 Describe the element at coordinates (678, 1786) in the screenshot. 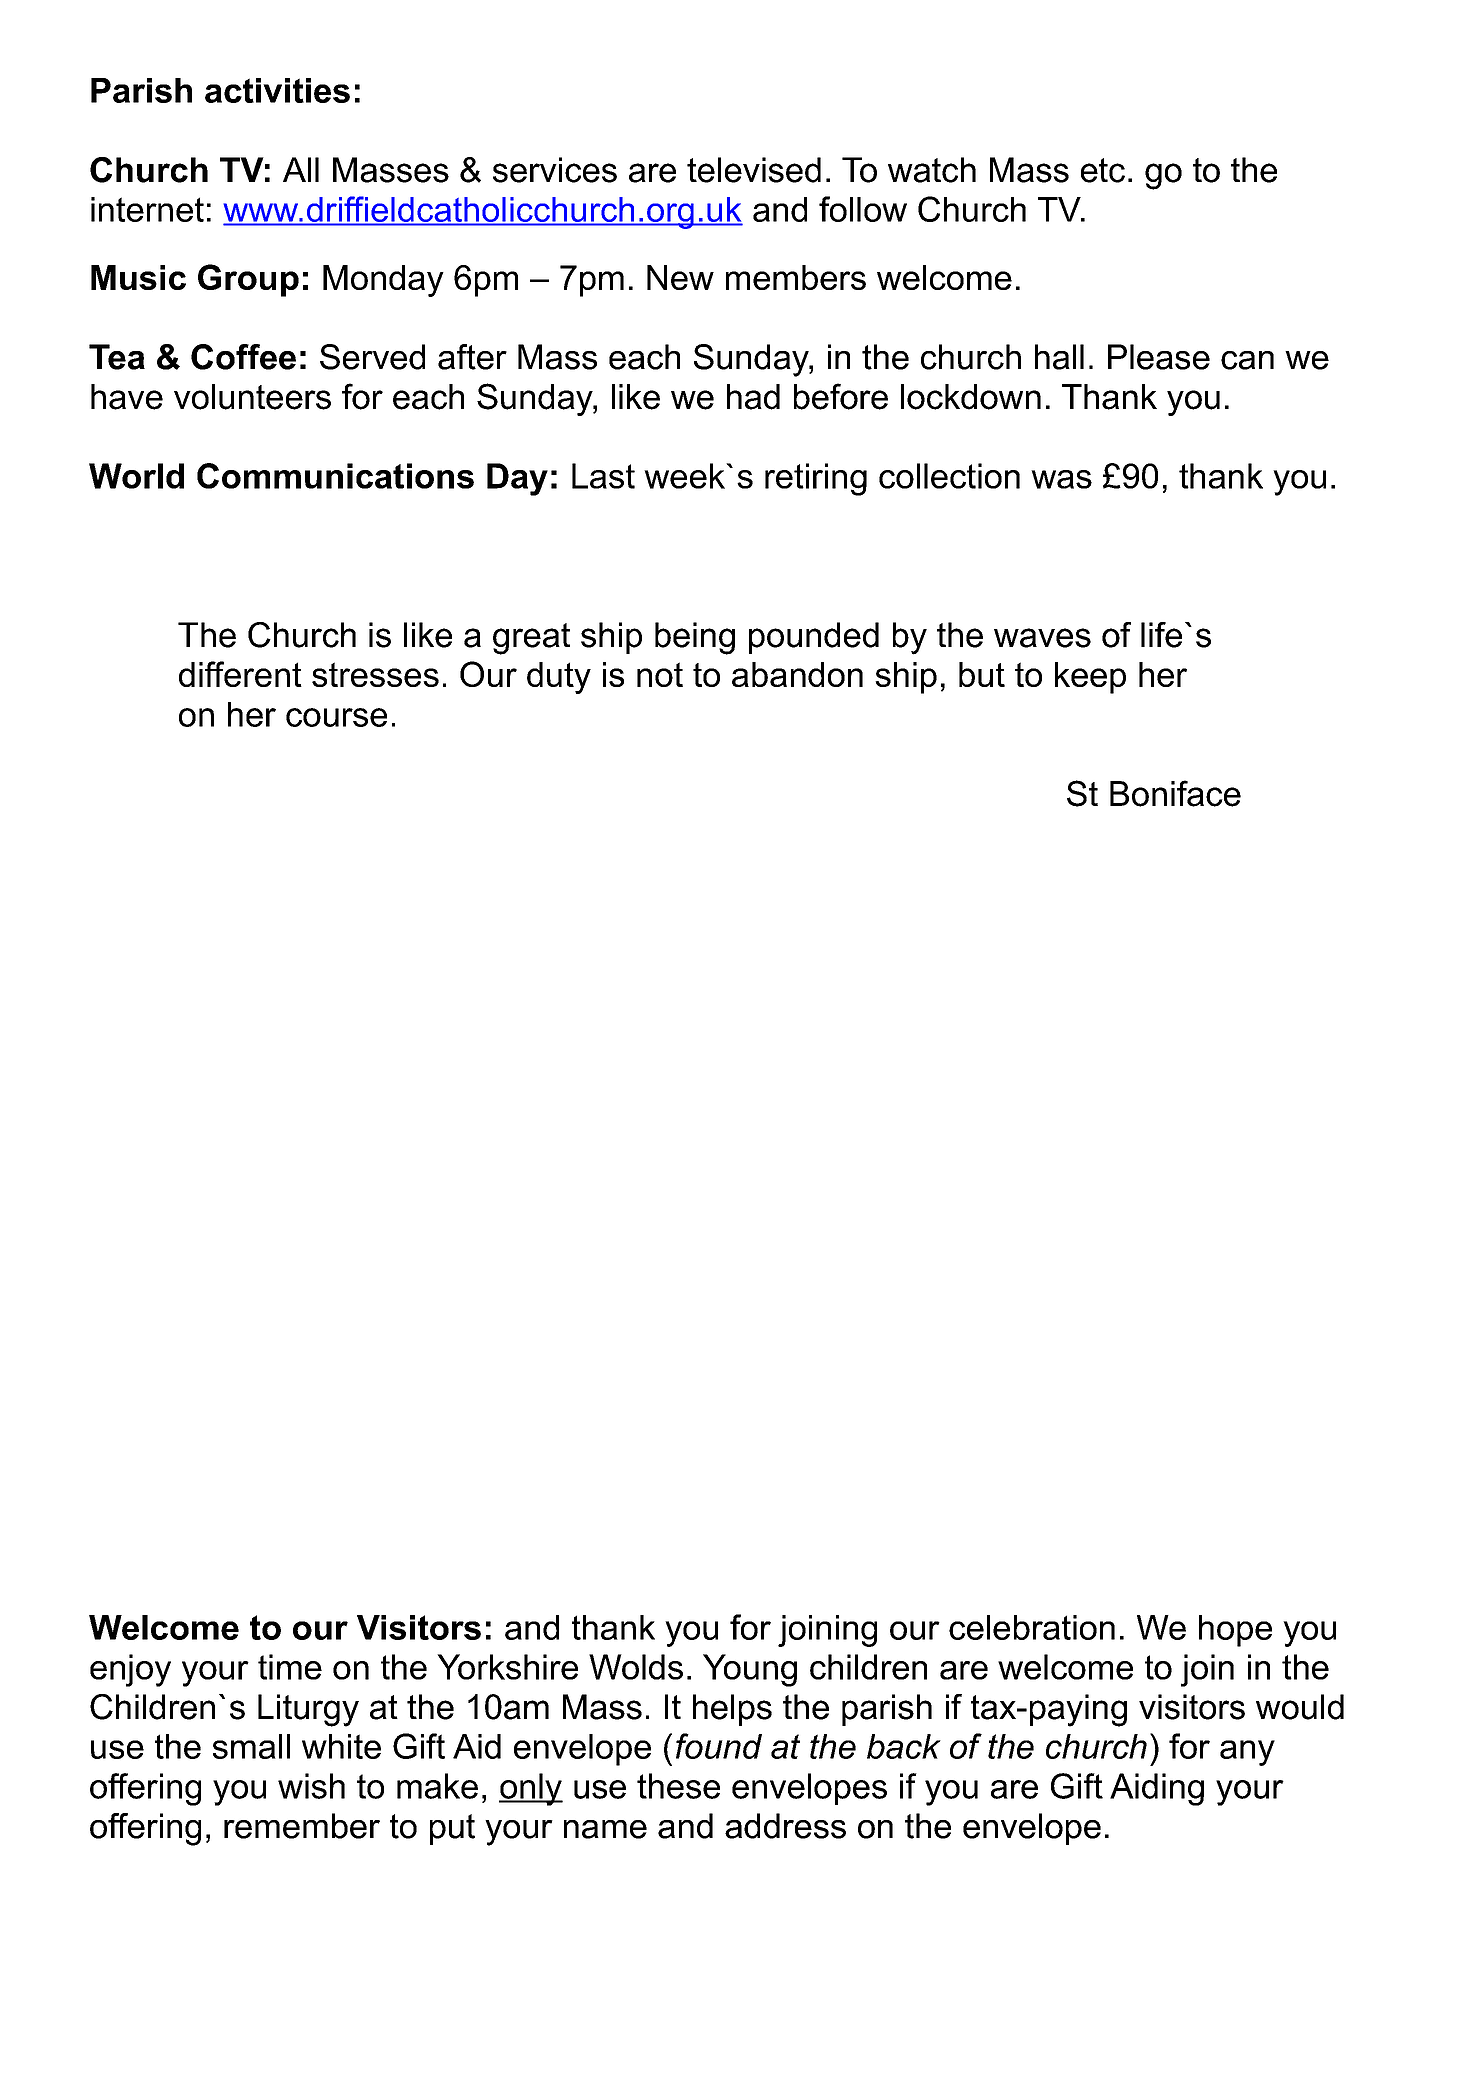

I see `these` at that location.
